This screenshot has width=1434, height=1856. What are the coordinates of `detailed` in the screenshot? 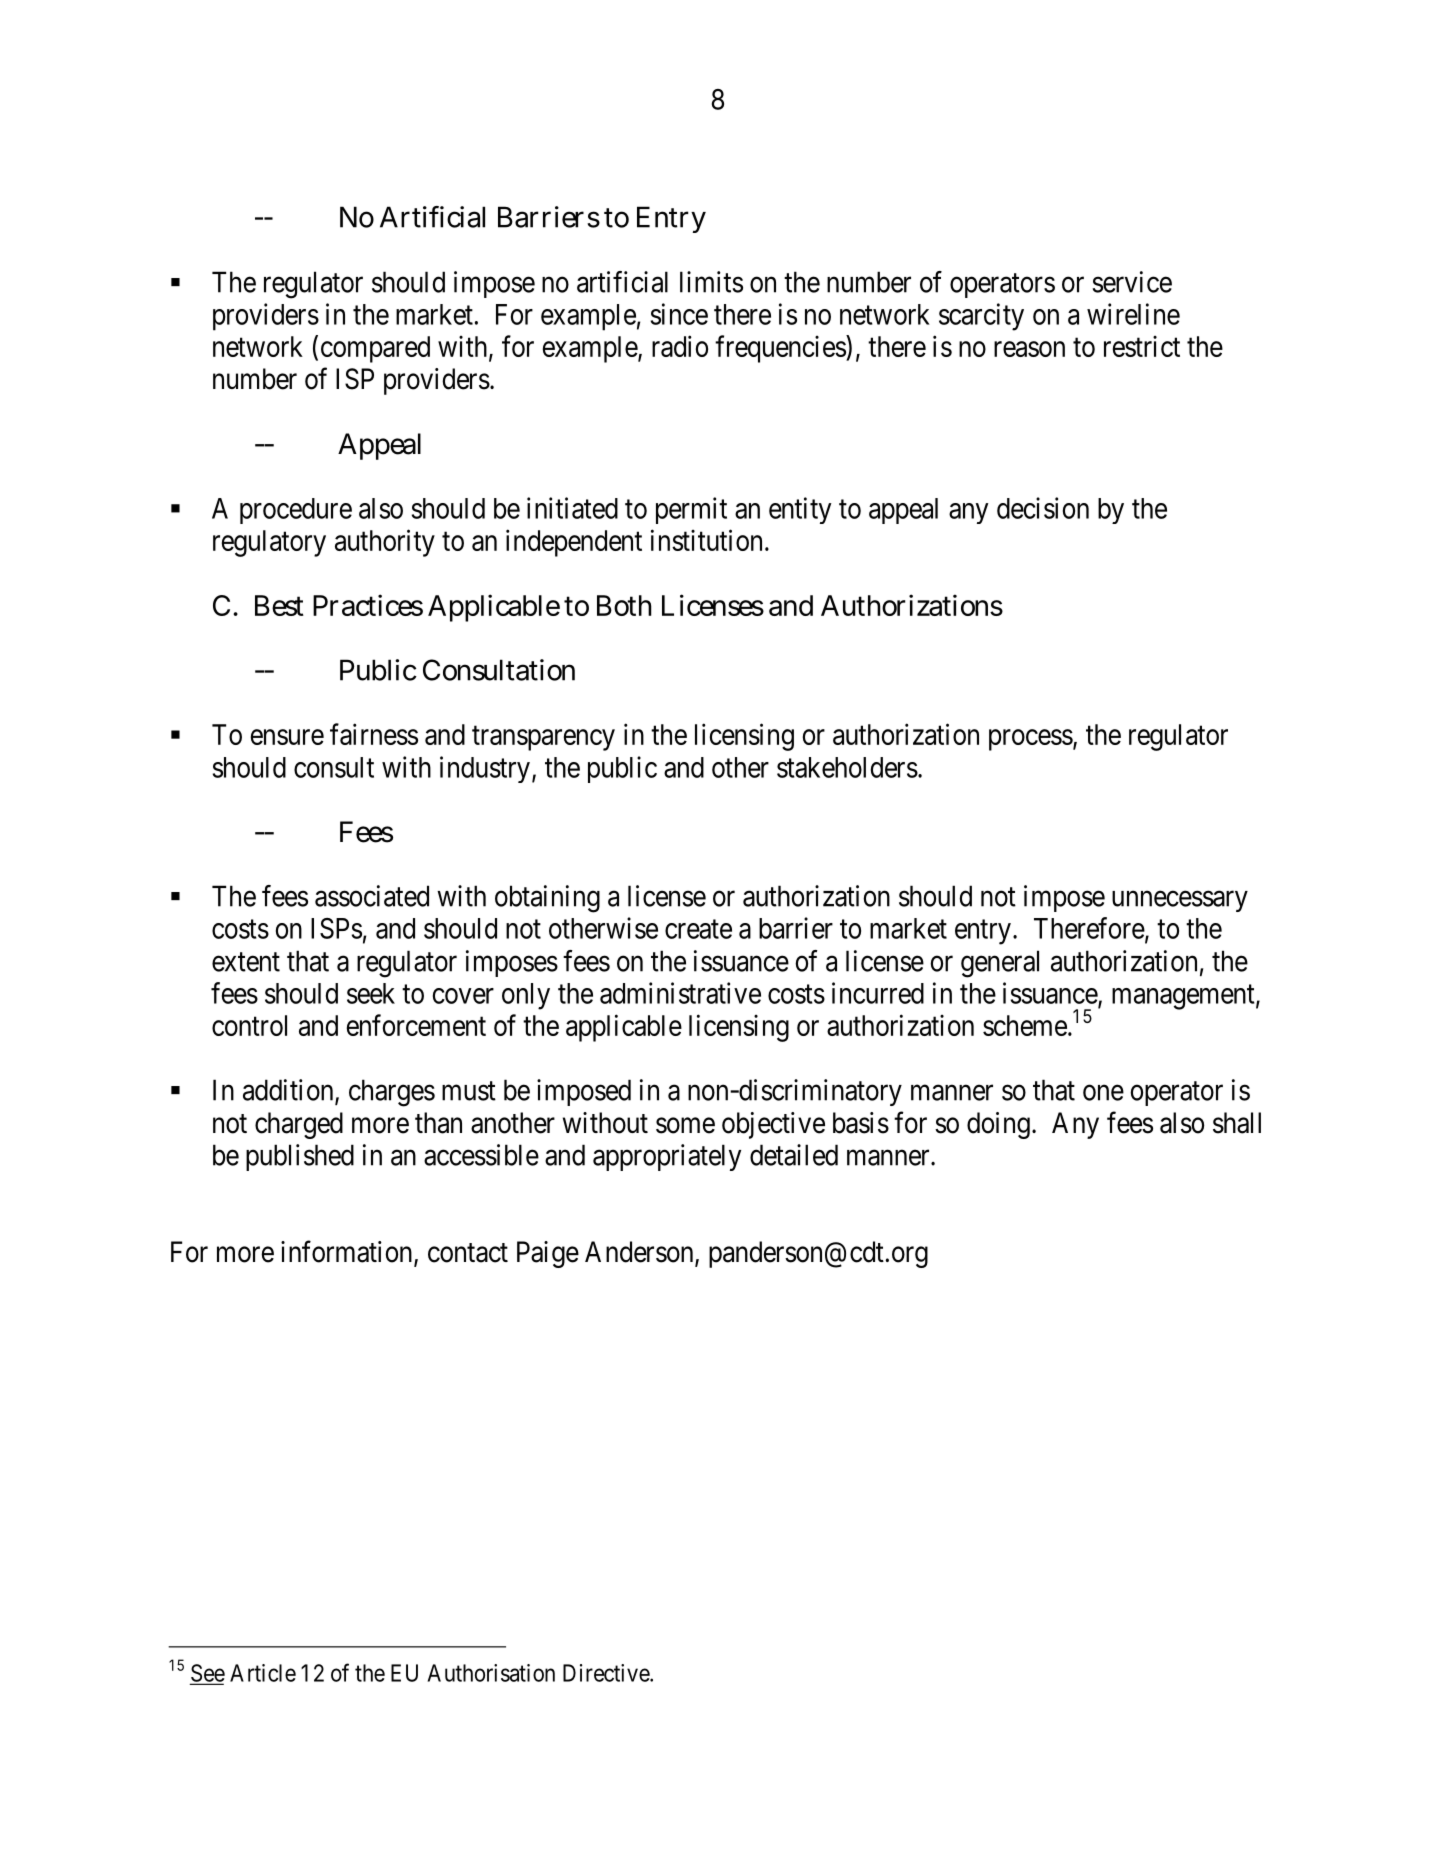 It's located at (794, 1155).
